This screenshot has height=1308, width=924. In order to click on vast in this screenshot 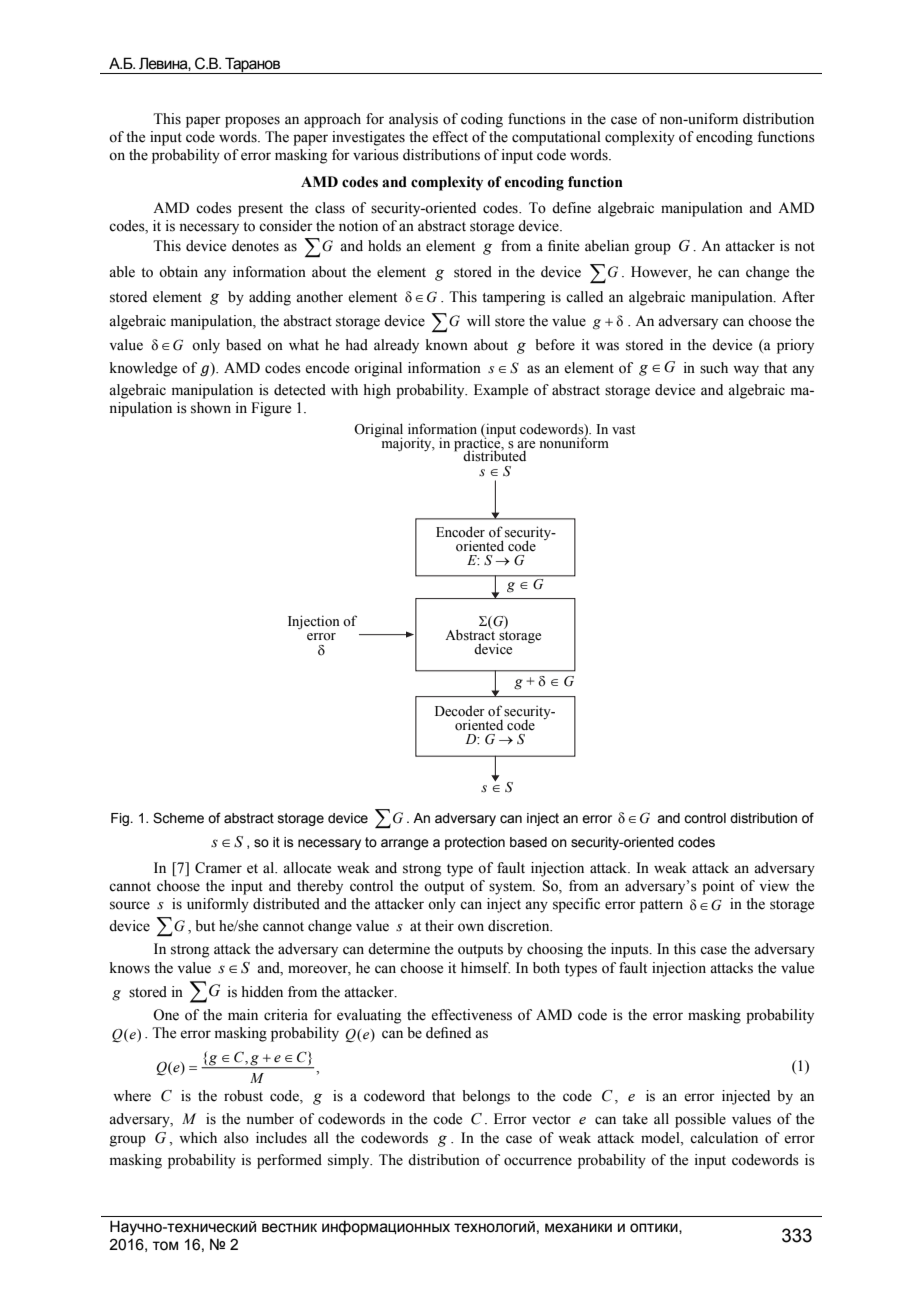, I will do `click(623, 430)`.
